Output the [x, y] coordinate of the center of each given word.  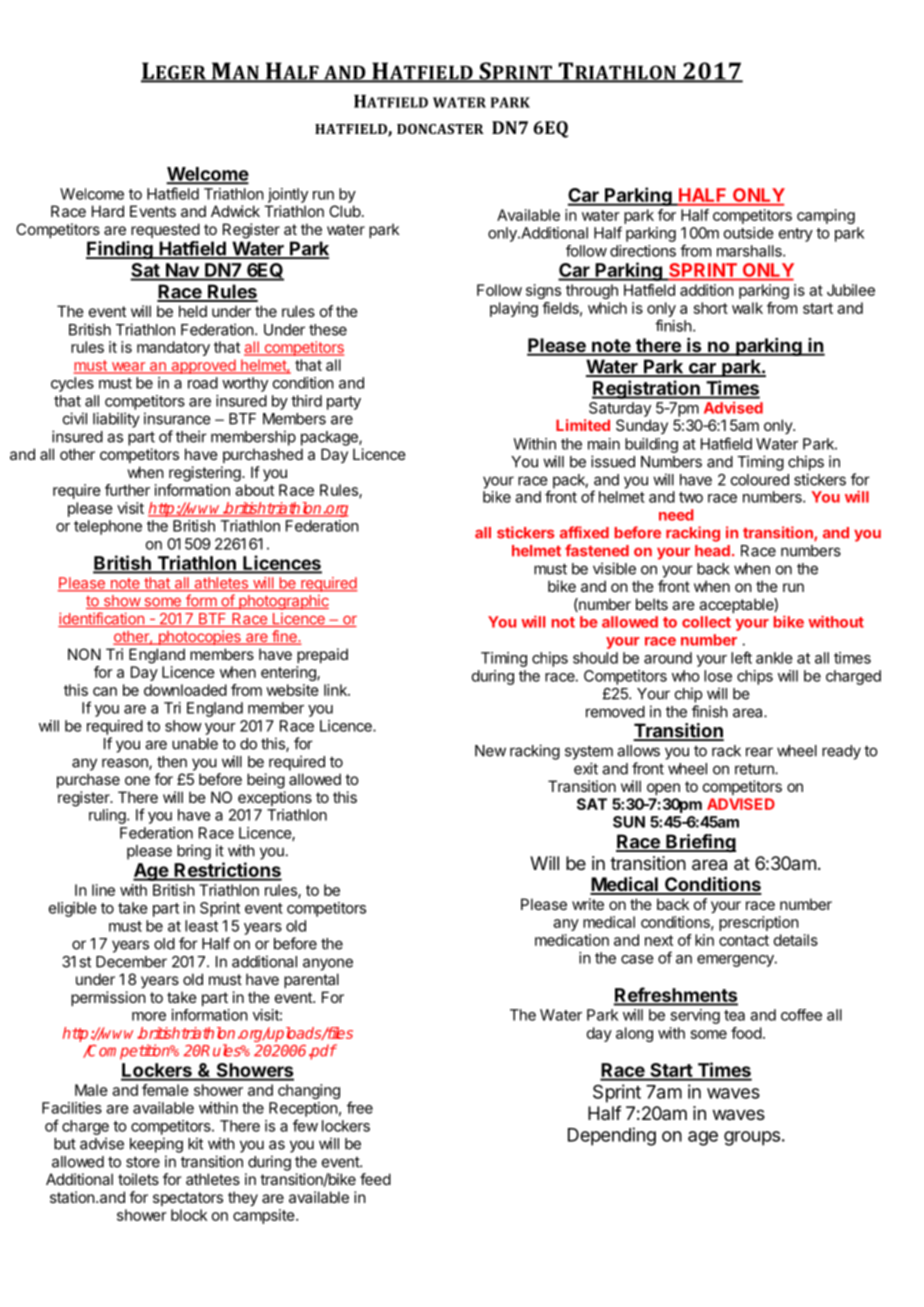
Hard [108, 211]
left [741, 657]
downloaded [185, 690]
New [490, 751]
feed [375, 1179]
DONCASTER [440, 129]
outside [749, 233]
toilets [138, 1179]
